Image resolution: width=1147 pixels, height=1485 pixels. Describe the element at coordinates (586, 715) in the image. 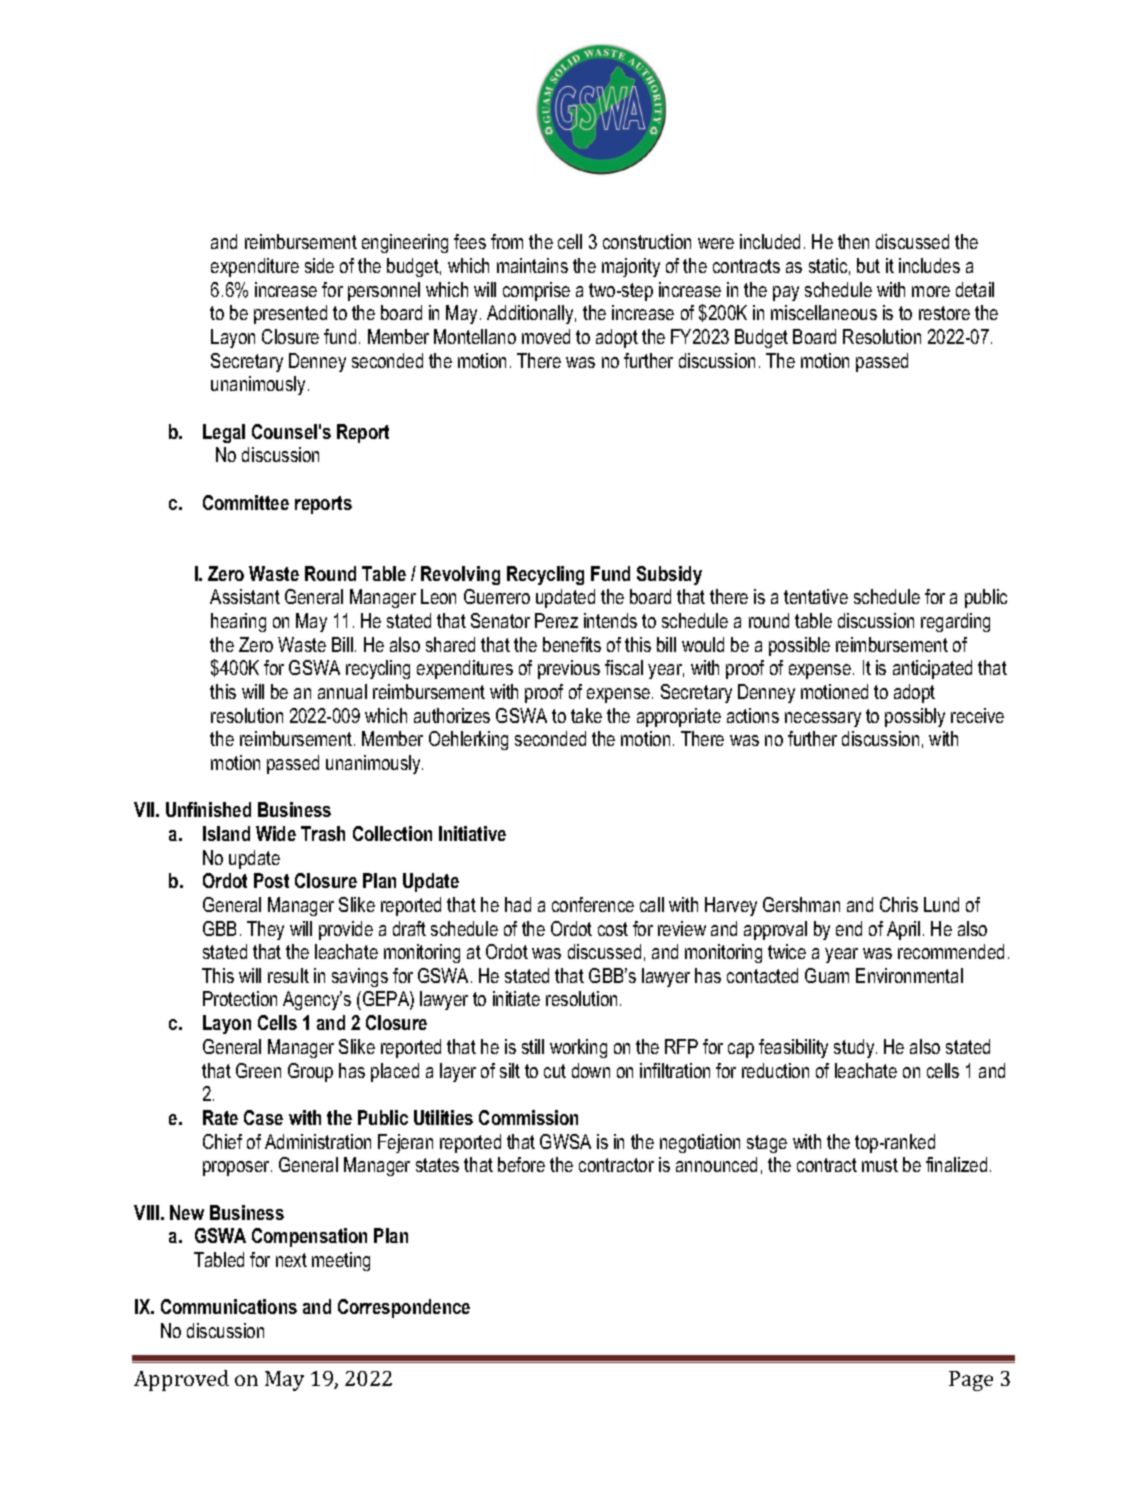

I see `take` at that location.
